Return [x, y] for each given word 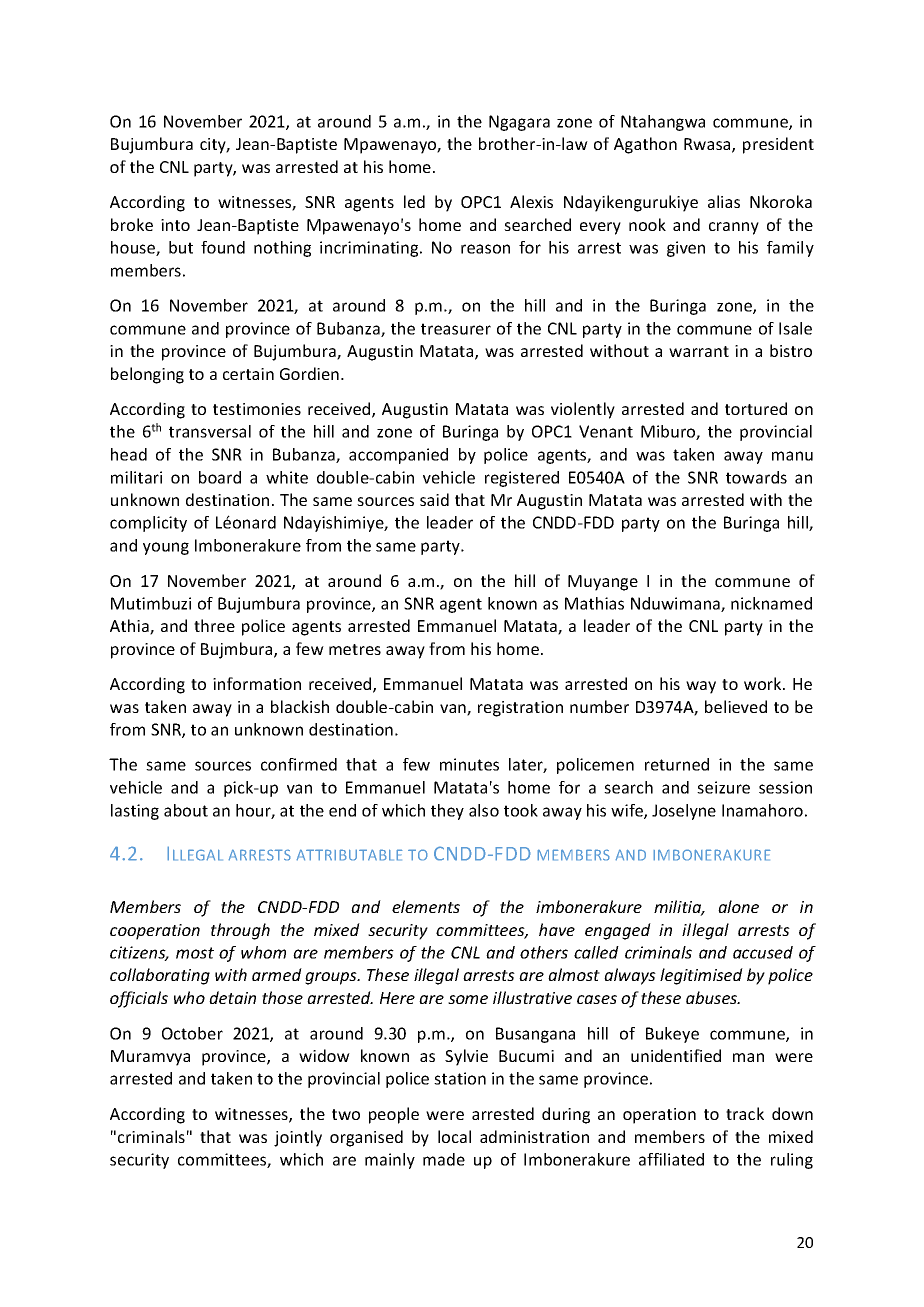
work [764, 683]
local [454, 1136]
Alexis [531, 201]
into [175, 225]
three [214, 625]
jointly [298, 1138]
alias [724, 201]
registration [520, 709]
